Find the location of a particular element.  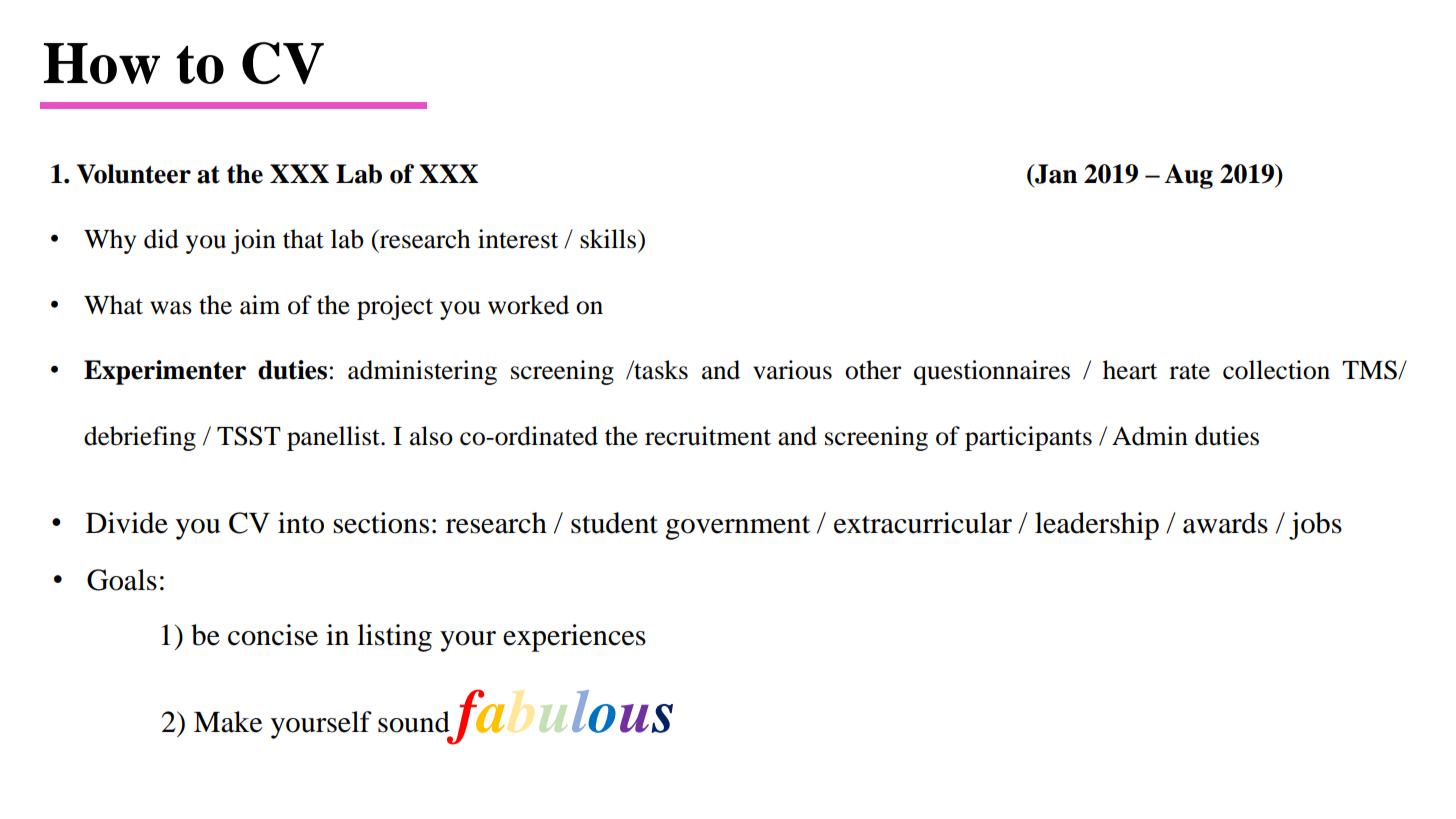

into is located at coordinates (301, 523).
